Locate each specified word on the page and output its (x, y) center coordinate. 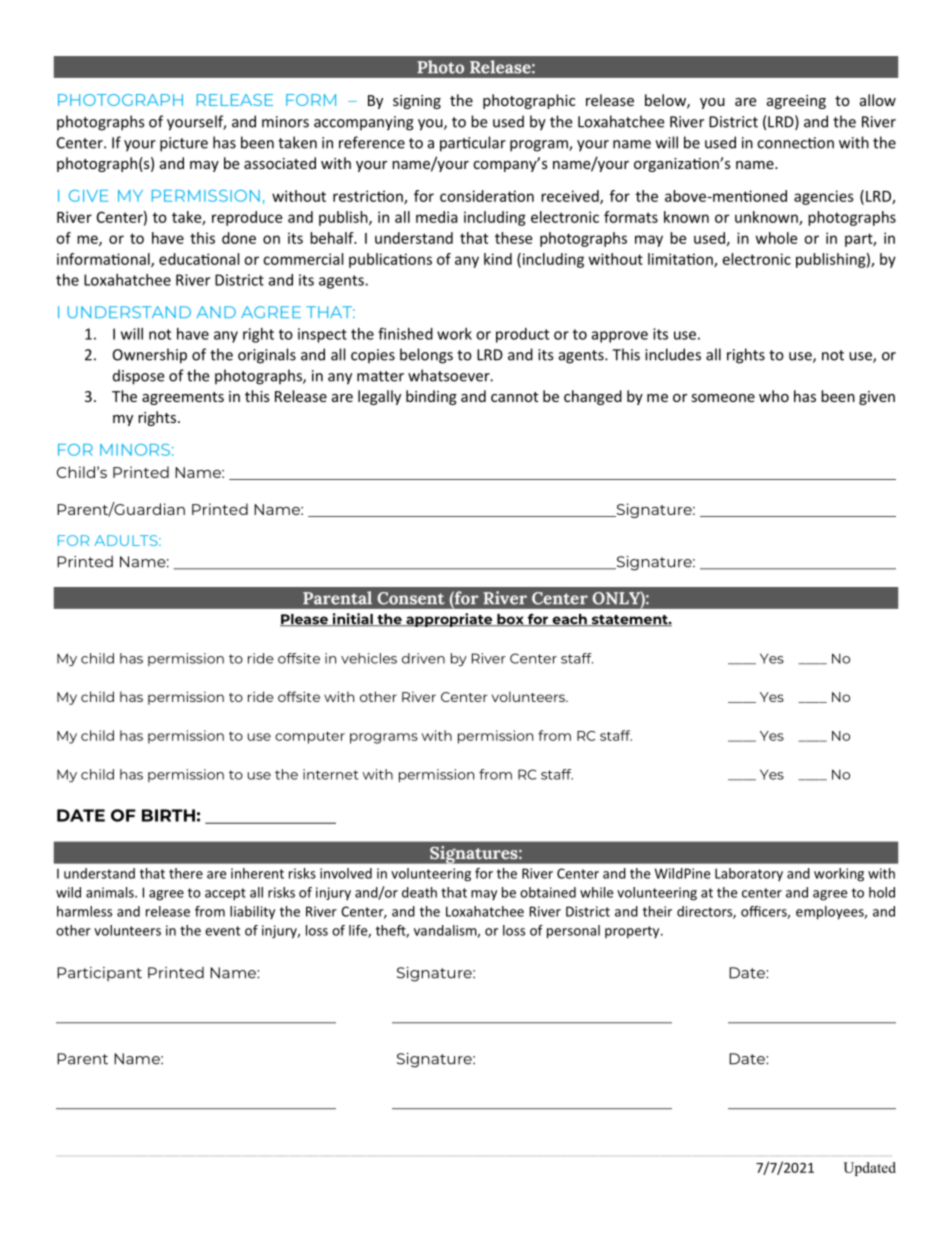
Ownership (150, 356)
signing (417, 102)
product (522, 335)
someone (723, 398)
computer (310, 737)
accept (225, 894)
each (569, 620)
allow (878, 100)
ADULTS (127, 540)
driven (423, 658)
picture (184, 144)
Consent (411, 598)
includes (673, 354)
